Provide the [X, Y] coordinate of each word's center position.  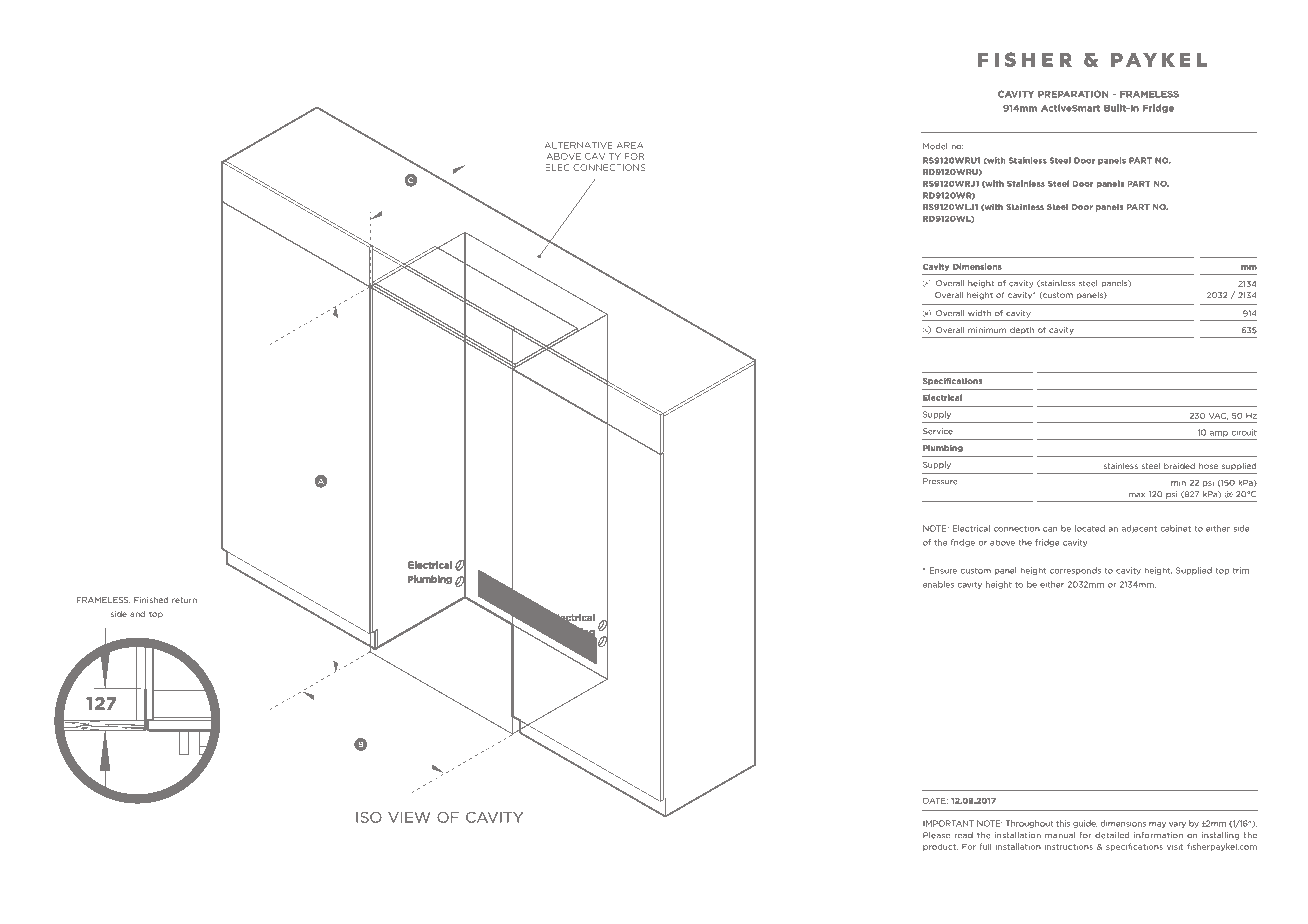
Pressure [940, 481]
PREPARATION [1073, 94]
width [979, 313]
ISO [369, 817]
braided [1179, 466]
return [184, 600]
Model [935, 146]
